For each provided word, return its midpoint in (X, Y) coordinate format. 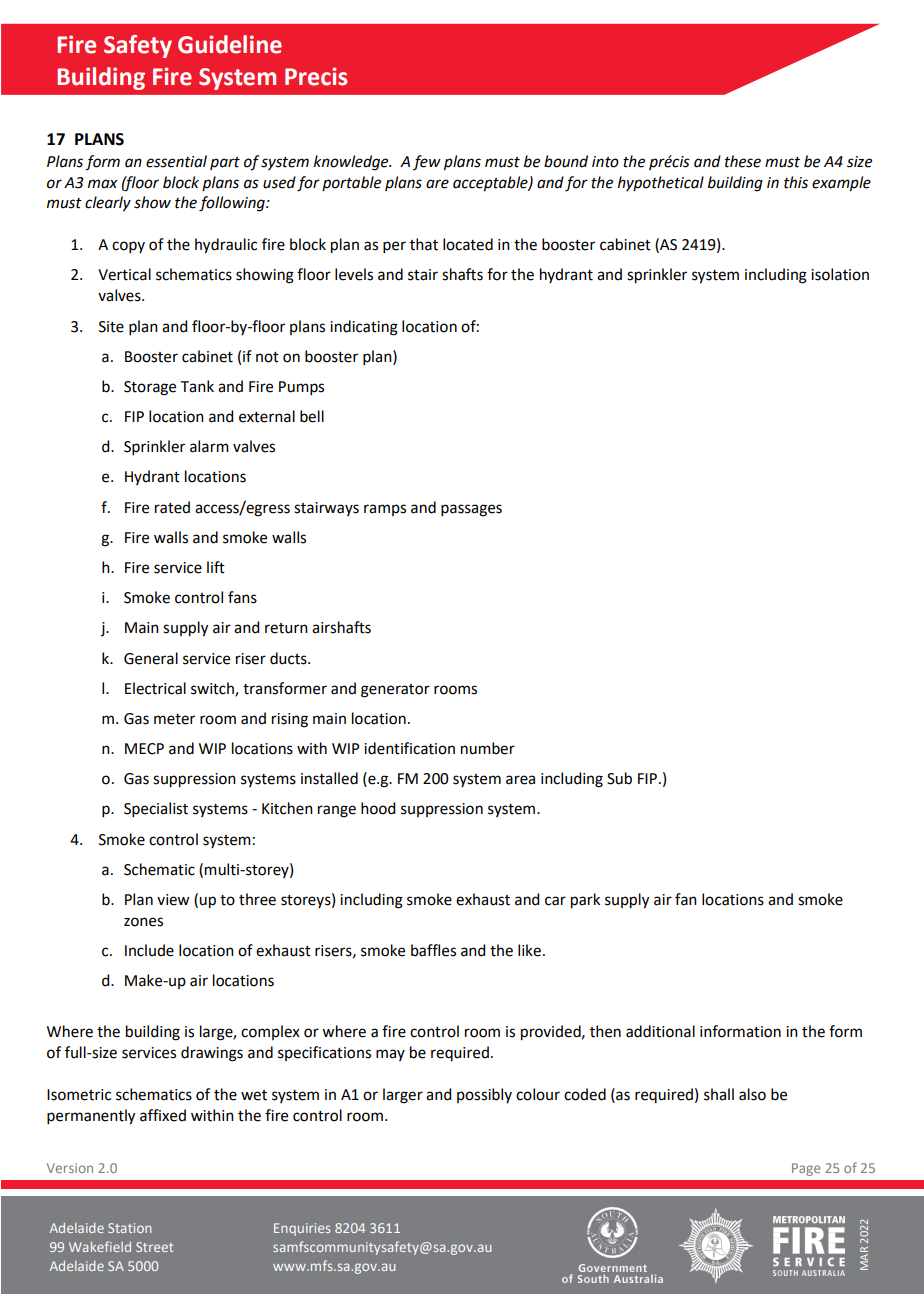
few (427, 162)
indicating (364, 328)
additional (660, 1031)
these (743, 161)
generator (395, 691)
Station (129, 1228)
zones (143, 922)
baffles (433, 950)
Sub (619, 778)
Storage (150, 388)
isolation (840, 274)
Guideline (230, 44)
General (151, 658)
